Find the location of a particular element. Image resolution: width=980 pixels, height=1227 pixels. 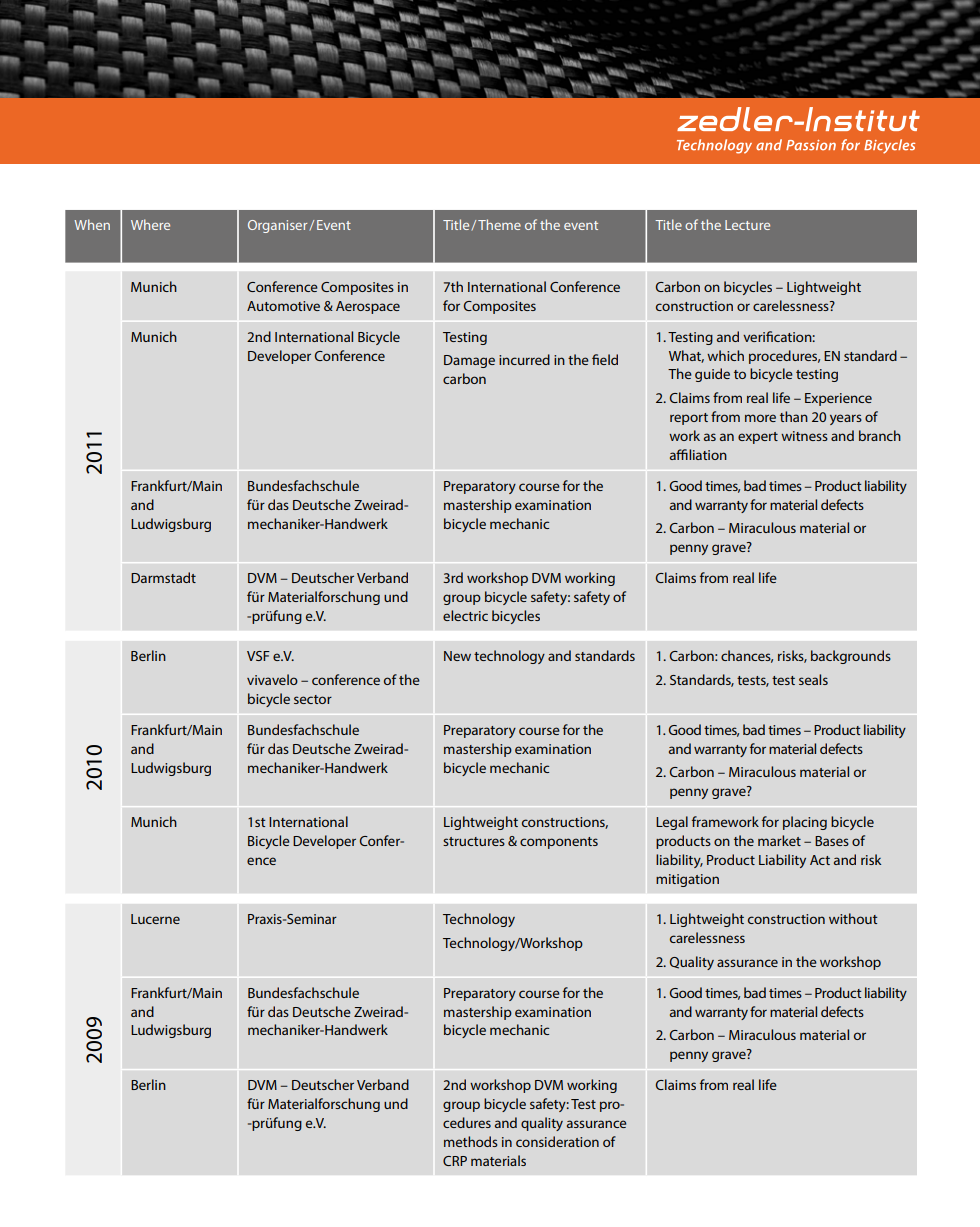

market is located at coordinates (779, 840).
